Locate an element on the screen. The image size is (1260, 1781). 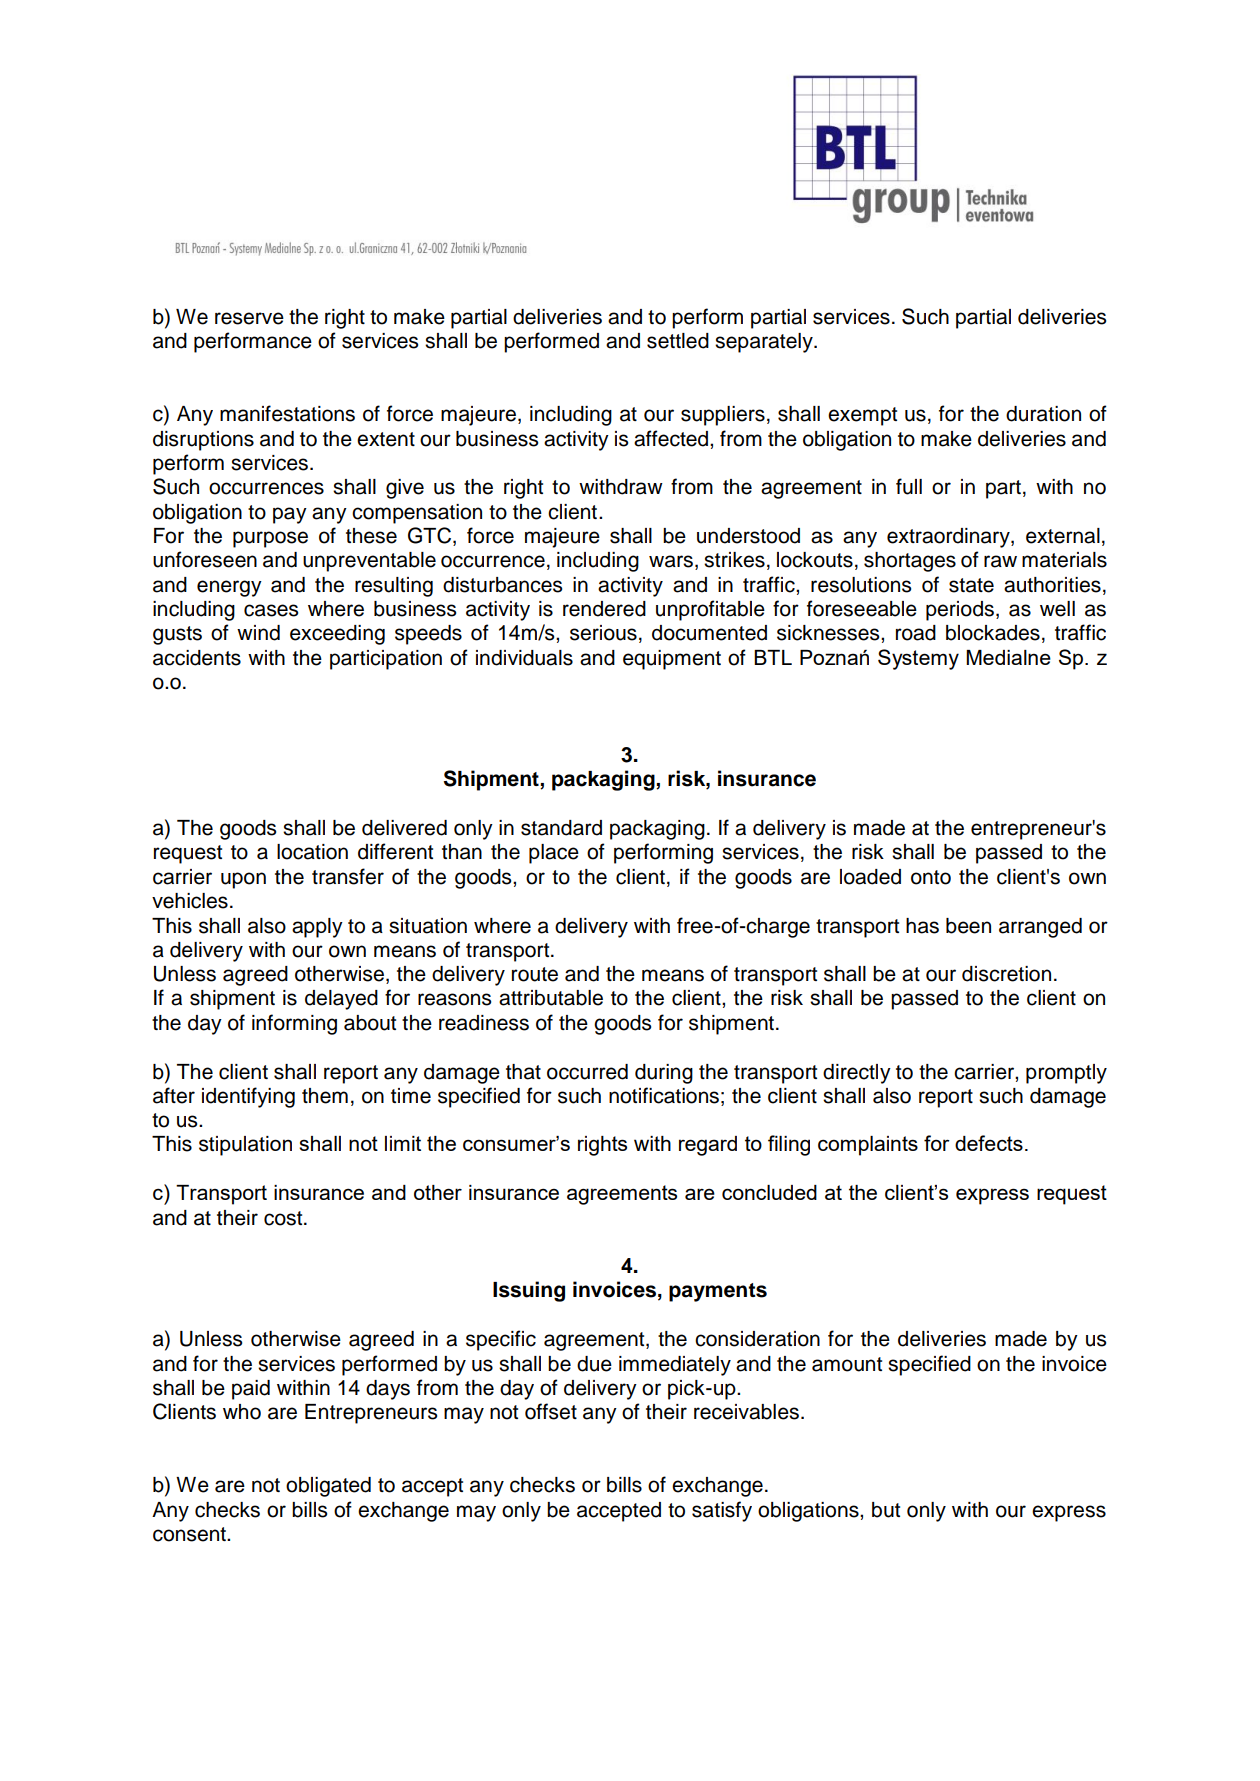
blockades is located at coordinates (993, 633).
